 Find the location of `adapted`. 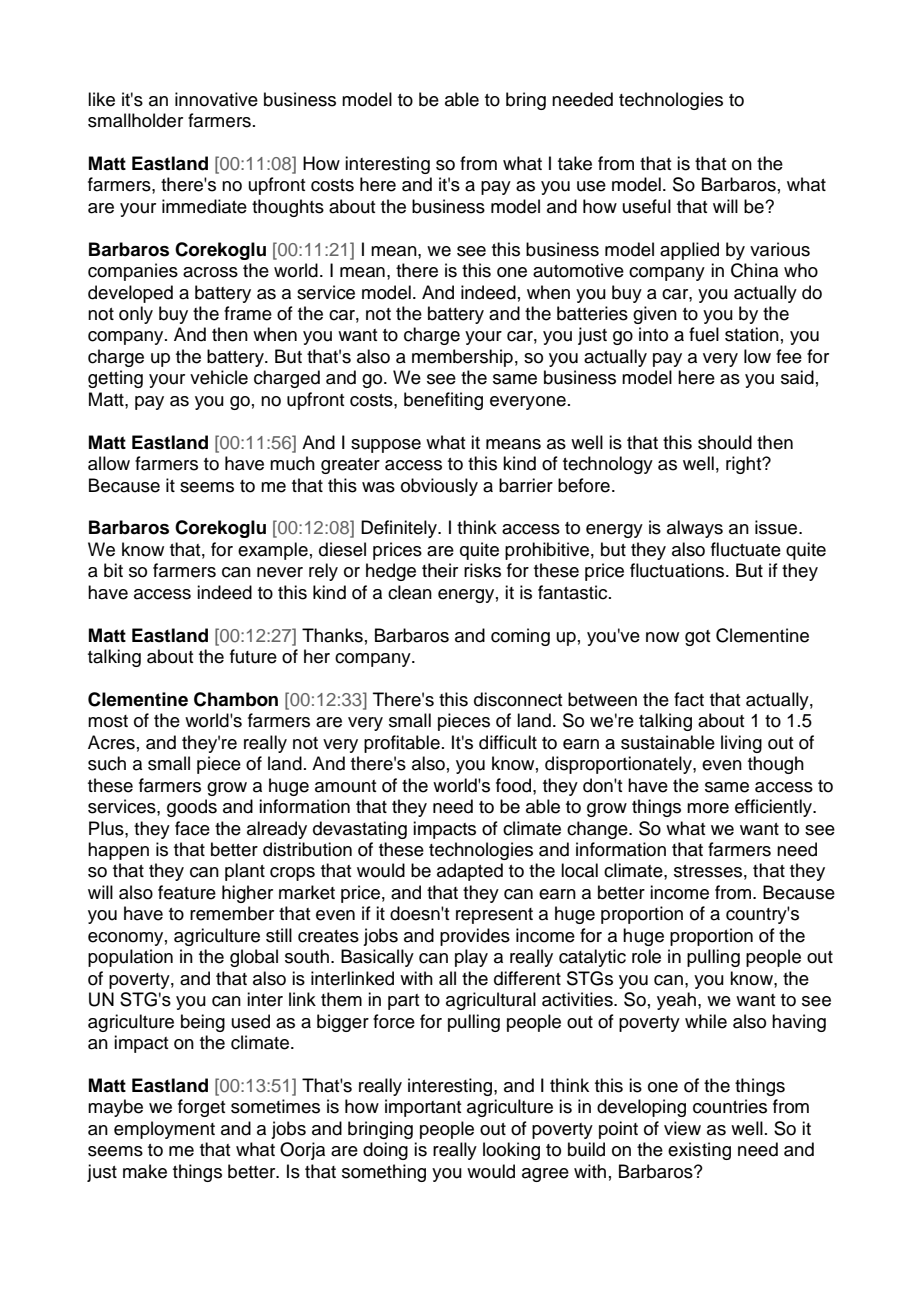

adapted is located at coordinates (470, 872).
